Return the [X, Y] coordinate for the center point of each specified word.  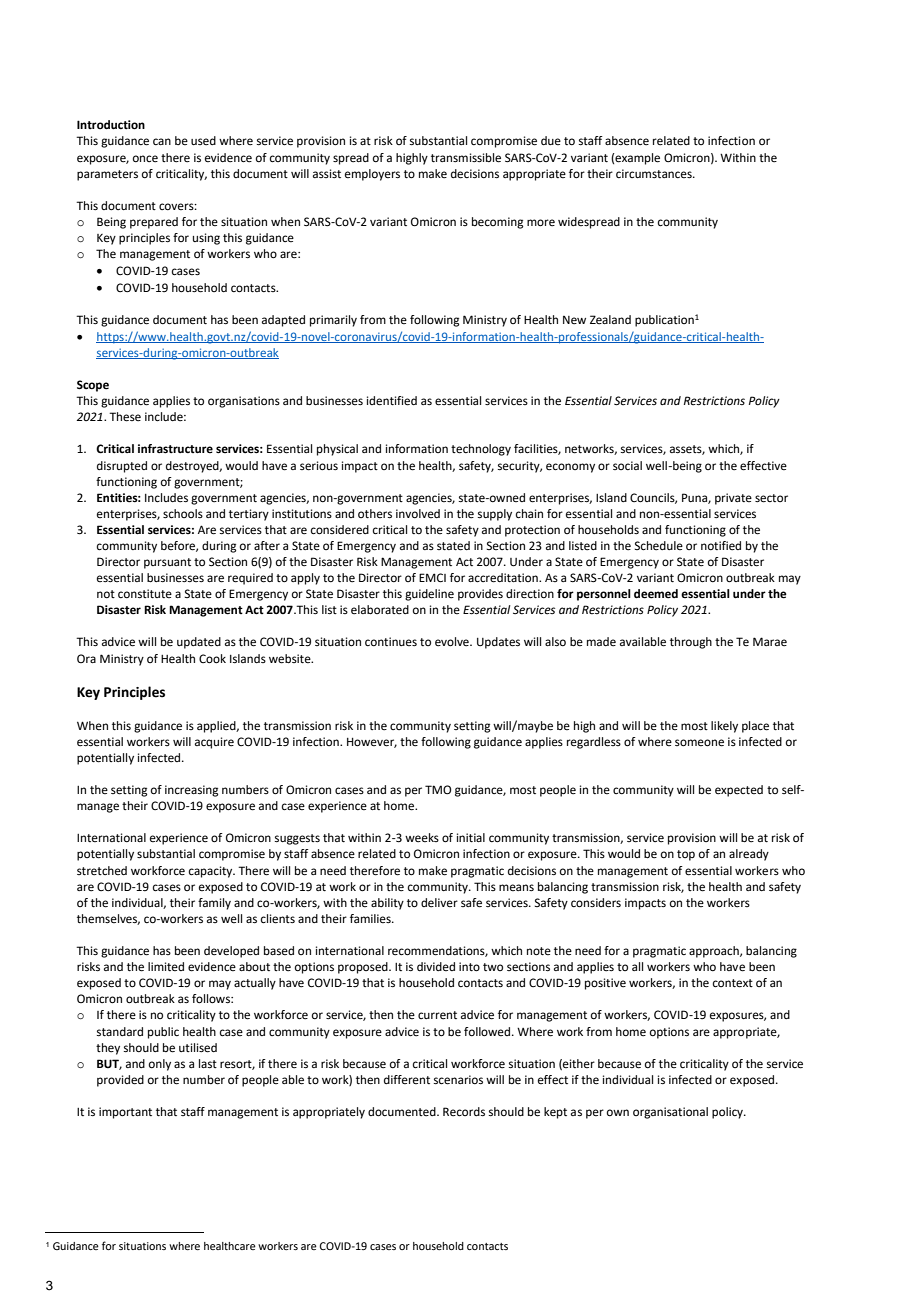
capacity [212, 872]
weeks [422, 838]
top [686, 855]
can [162, 141]
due [551, 140]
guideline [429, 595]
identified [392, 401]
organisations [244, 402]
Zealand [610, 320]
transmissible [466, 158]
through [691, 643]
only [160, 1065]
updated [199, 643]
